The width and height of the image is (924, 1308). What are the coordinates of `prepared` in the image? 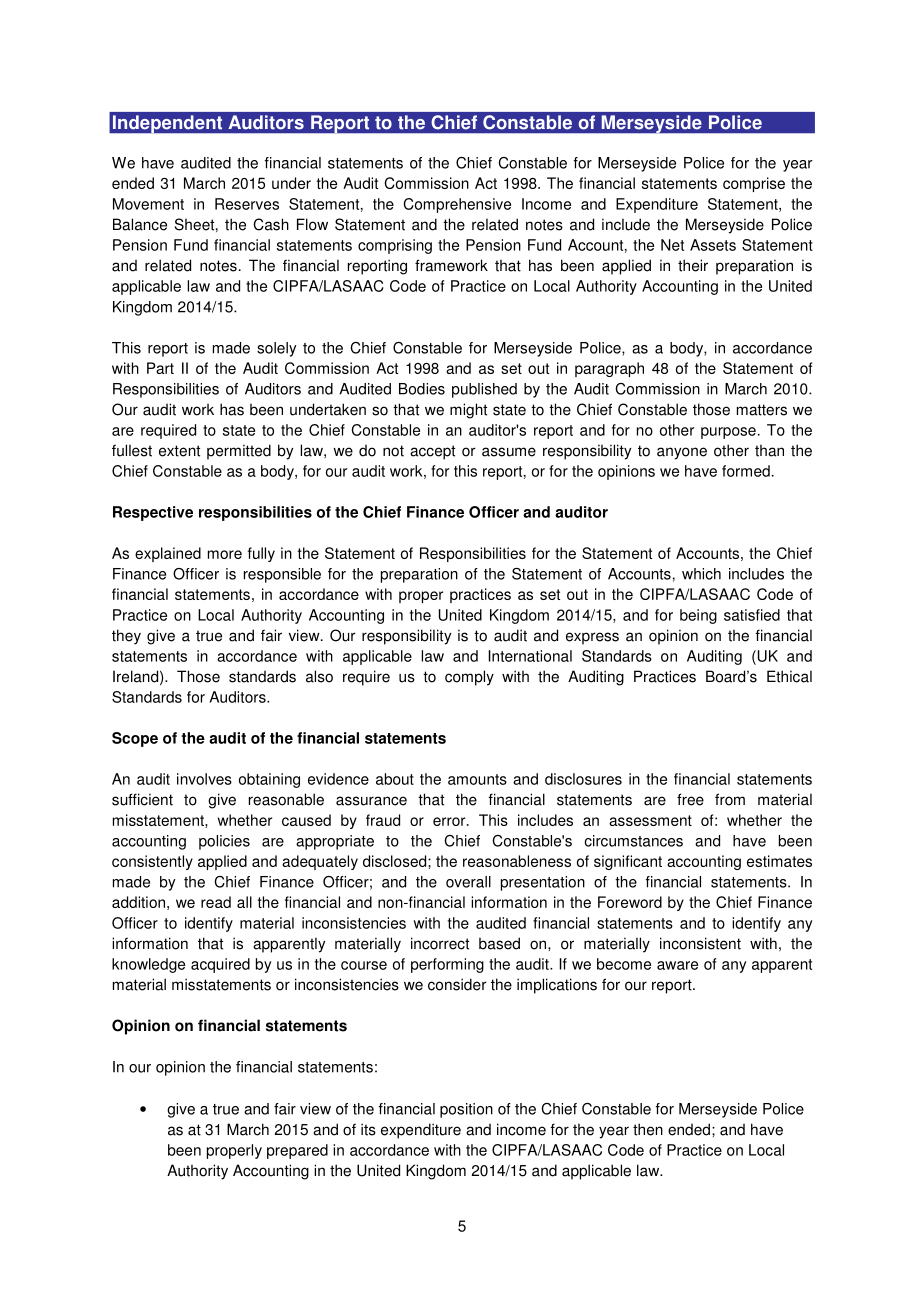 It's located at (297, 1151).
